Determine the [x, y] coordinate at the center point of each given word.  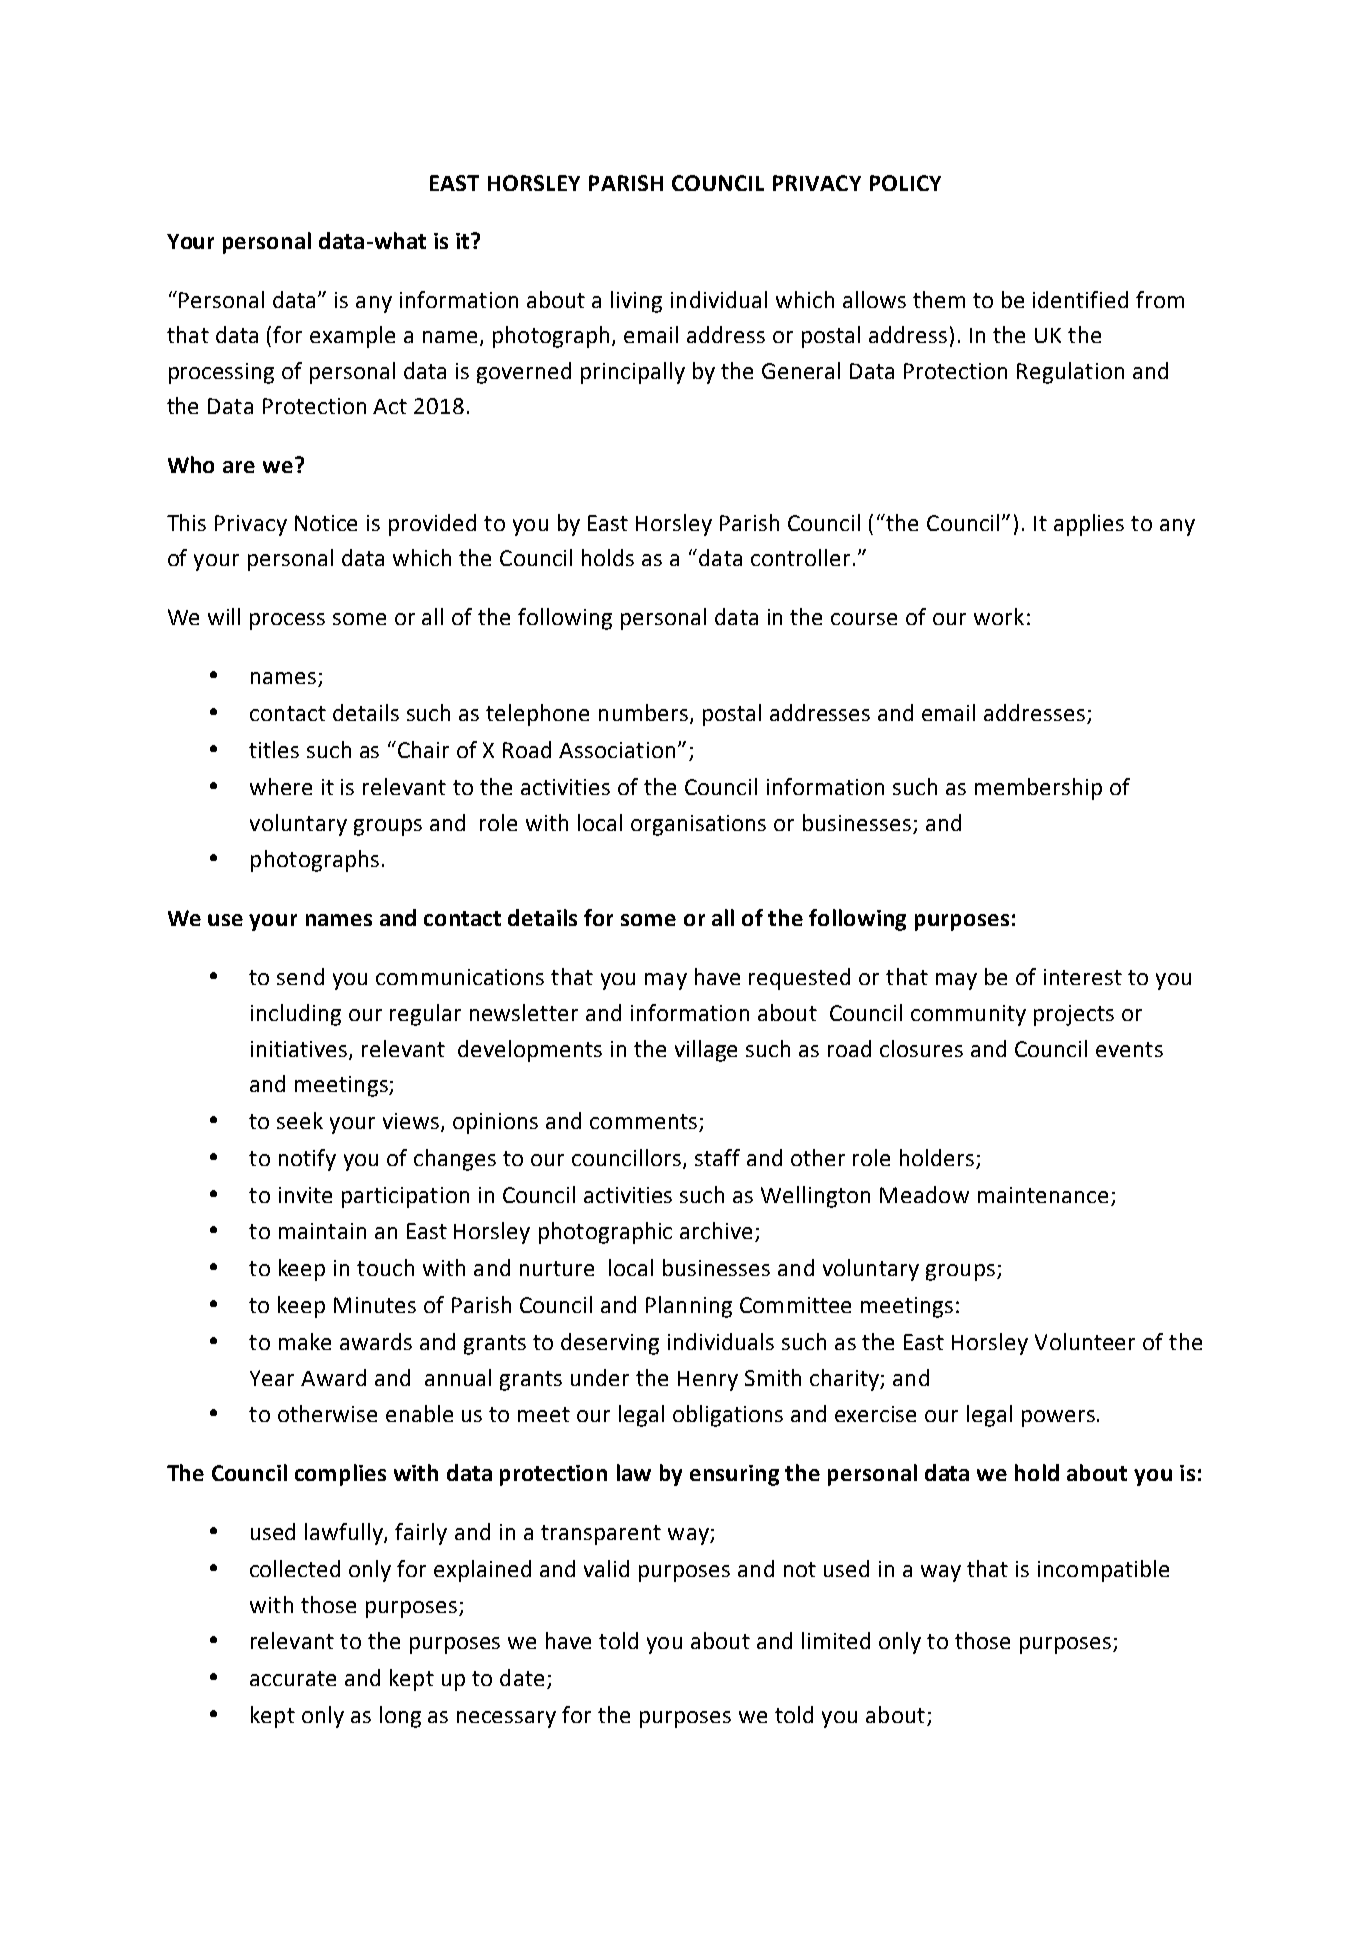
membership [1038, 789]
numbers [643, 712]
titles [274, 749]
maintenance [1043, 1195]
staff [717, 1157]
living [636, 302]
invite [305, 1195]
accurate [293, 1678]
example [352, 337]
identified [1080, 299]
